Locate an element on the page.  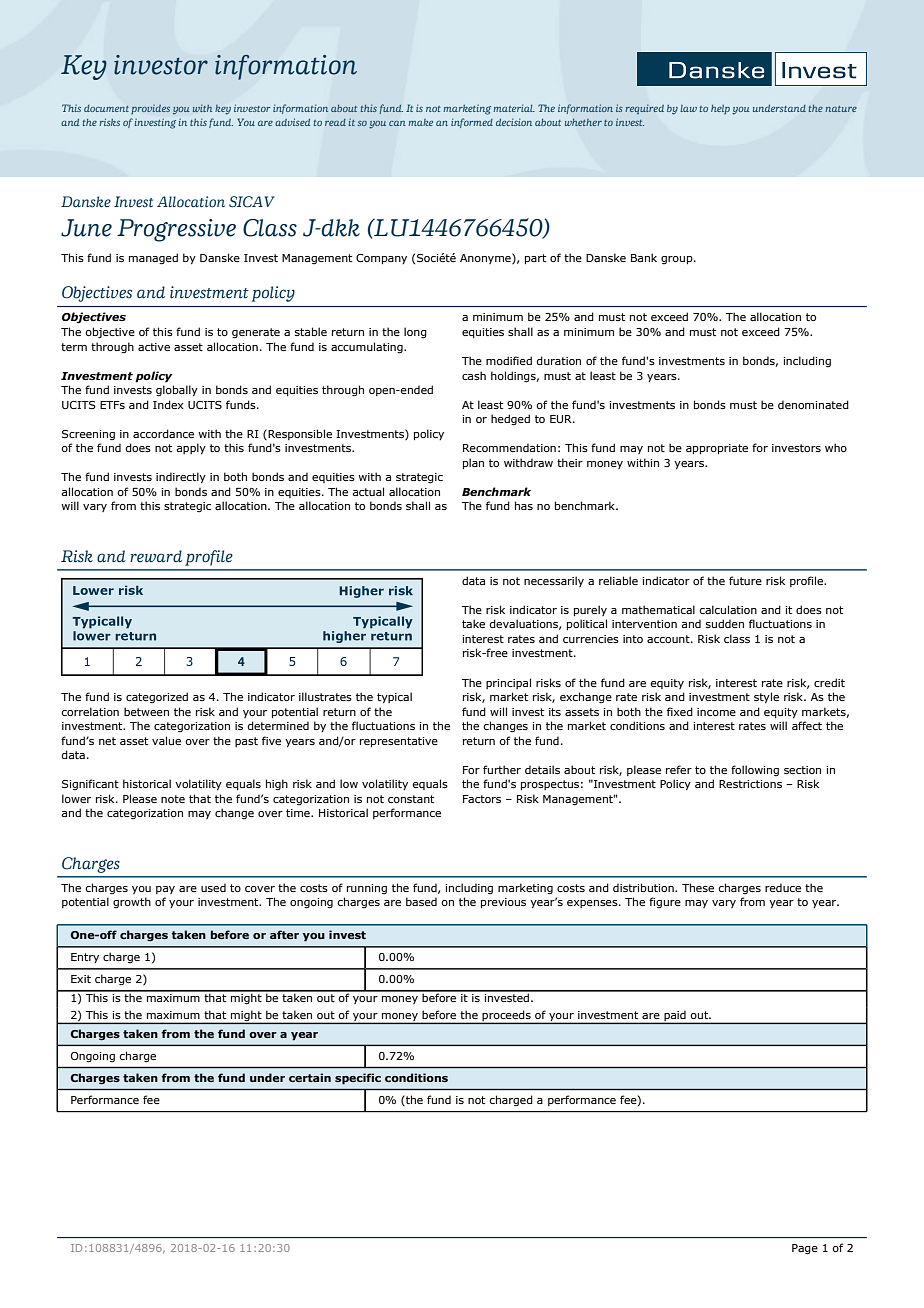
informed is located at coordinates (472, 123).
